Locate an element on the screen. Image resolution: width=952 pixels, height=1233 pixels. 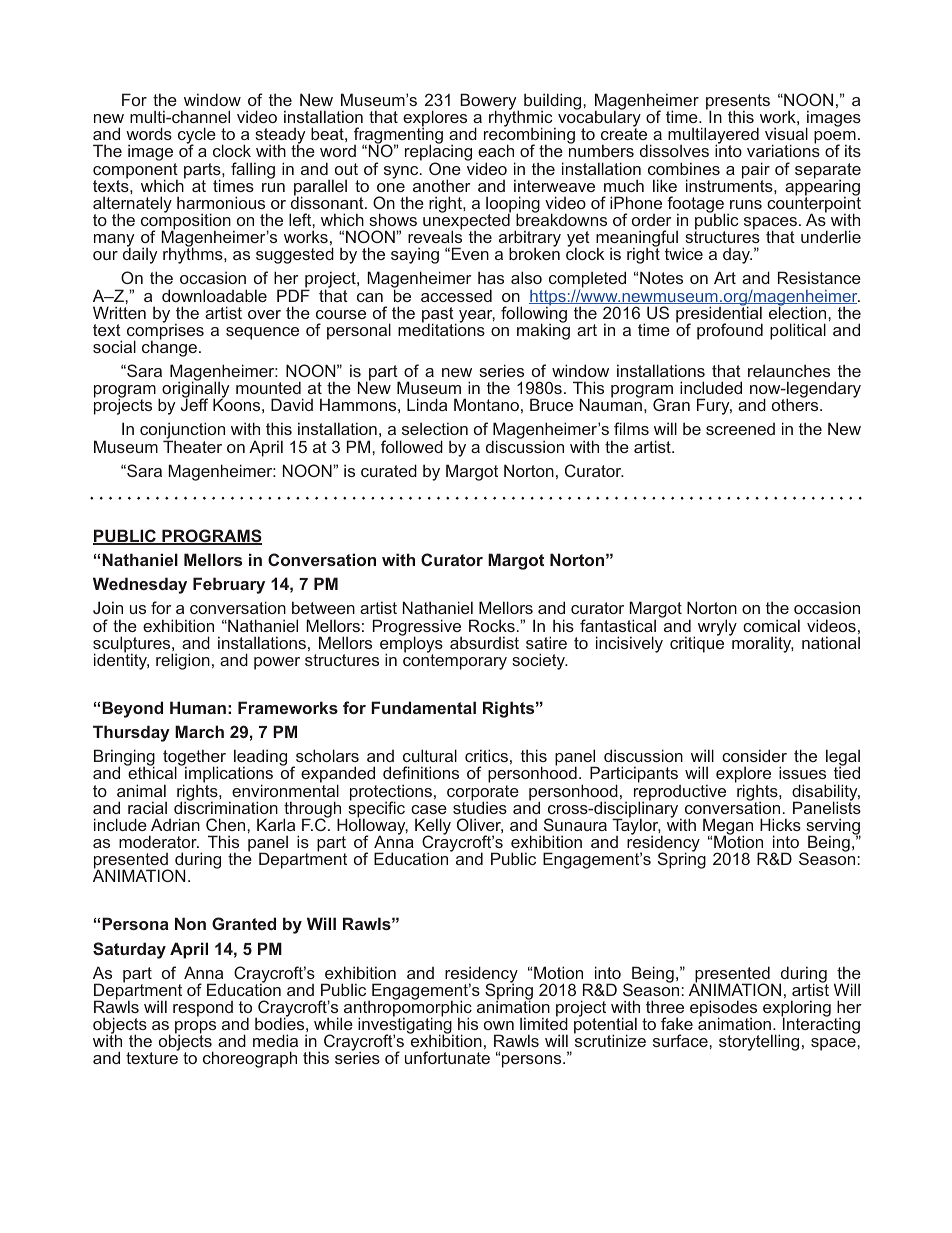
Rocks is located at coordinates (492, 625).
